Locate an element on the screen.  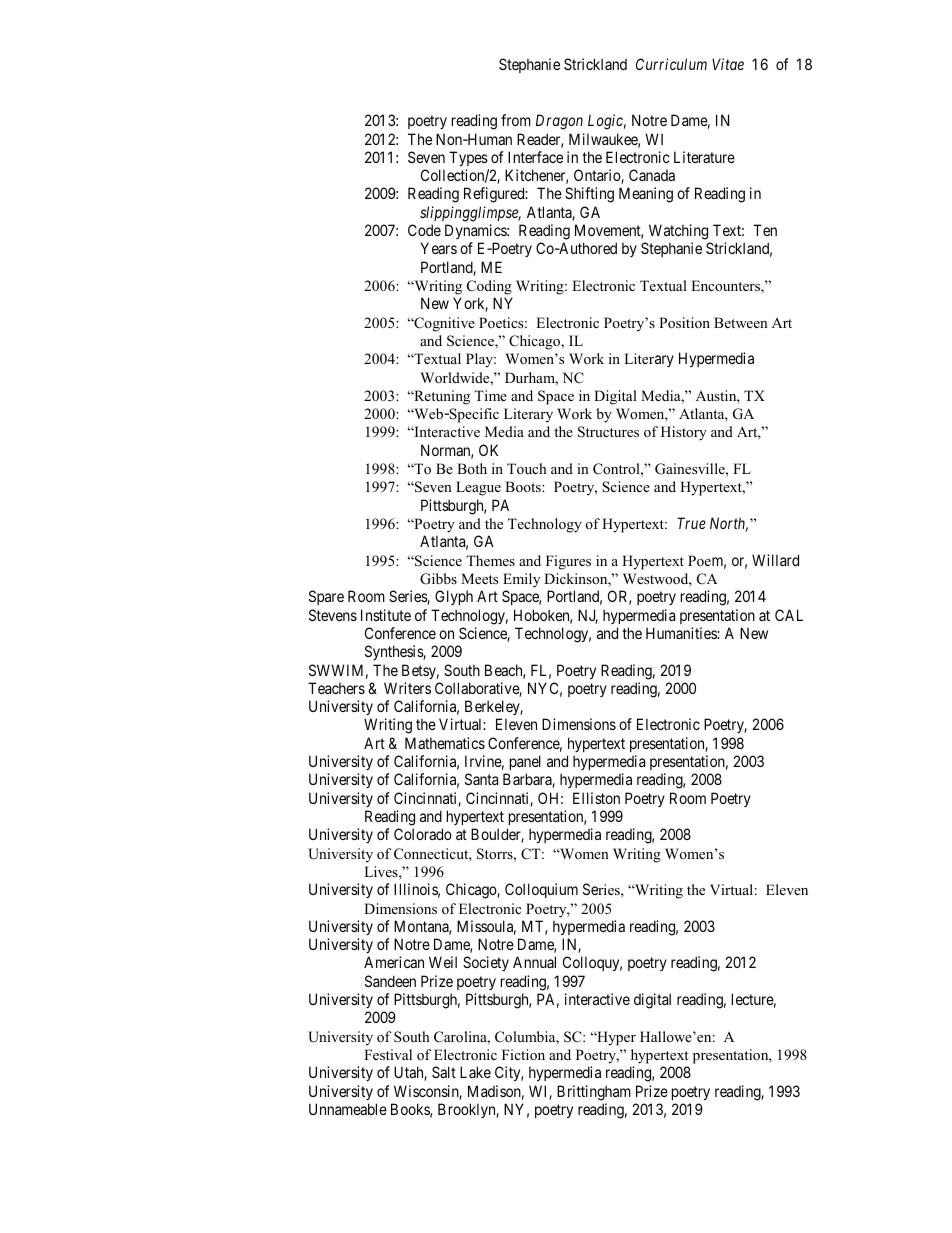
Fiction is located at coordinates (523, 1054).
